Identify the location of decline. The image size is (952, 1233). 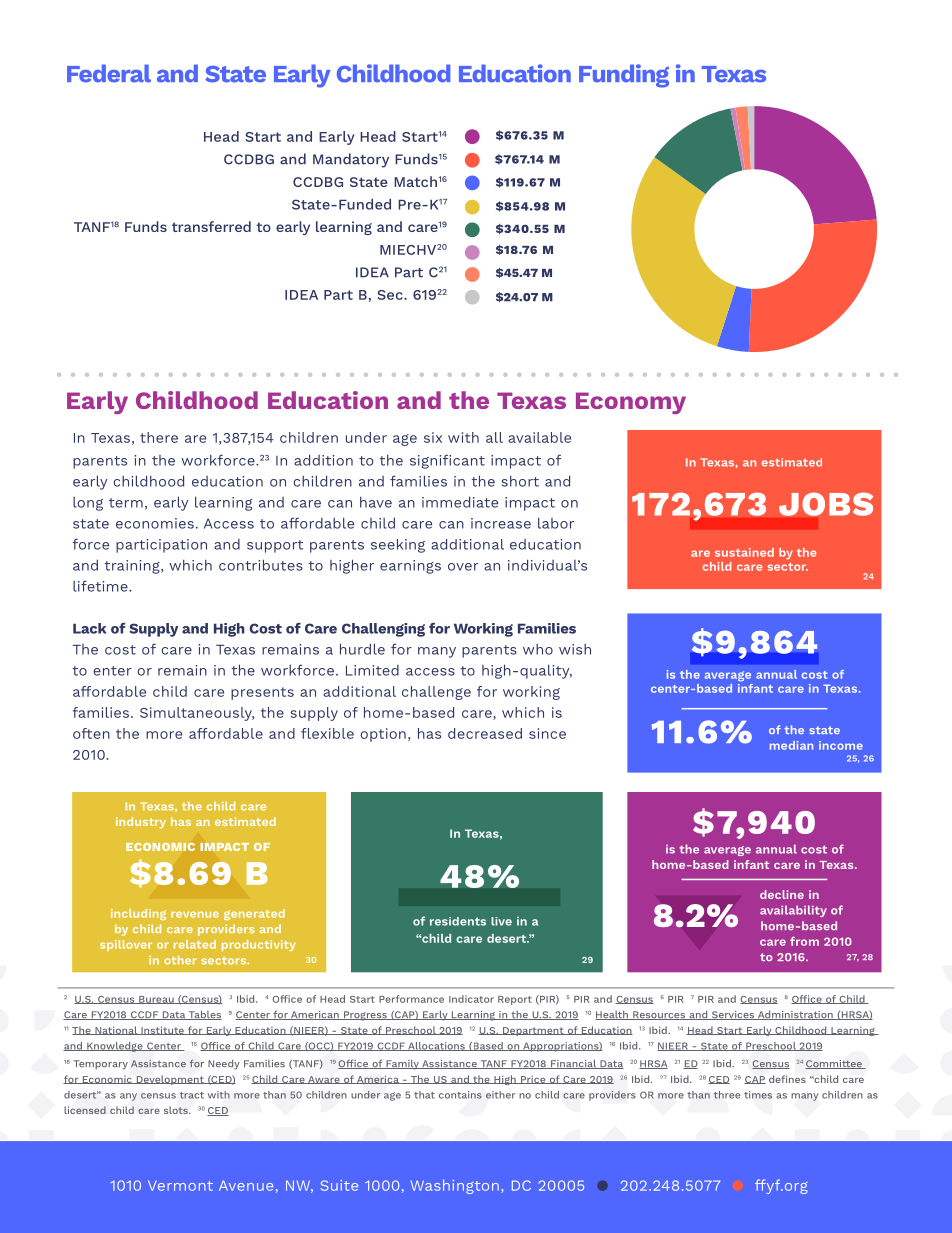
(782, 894).
